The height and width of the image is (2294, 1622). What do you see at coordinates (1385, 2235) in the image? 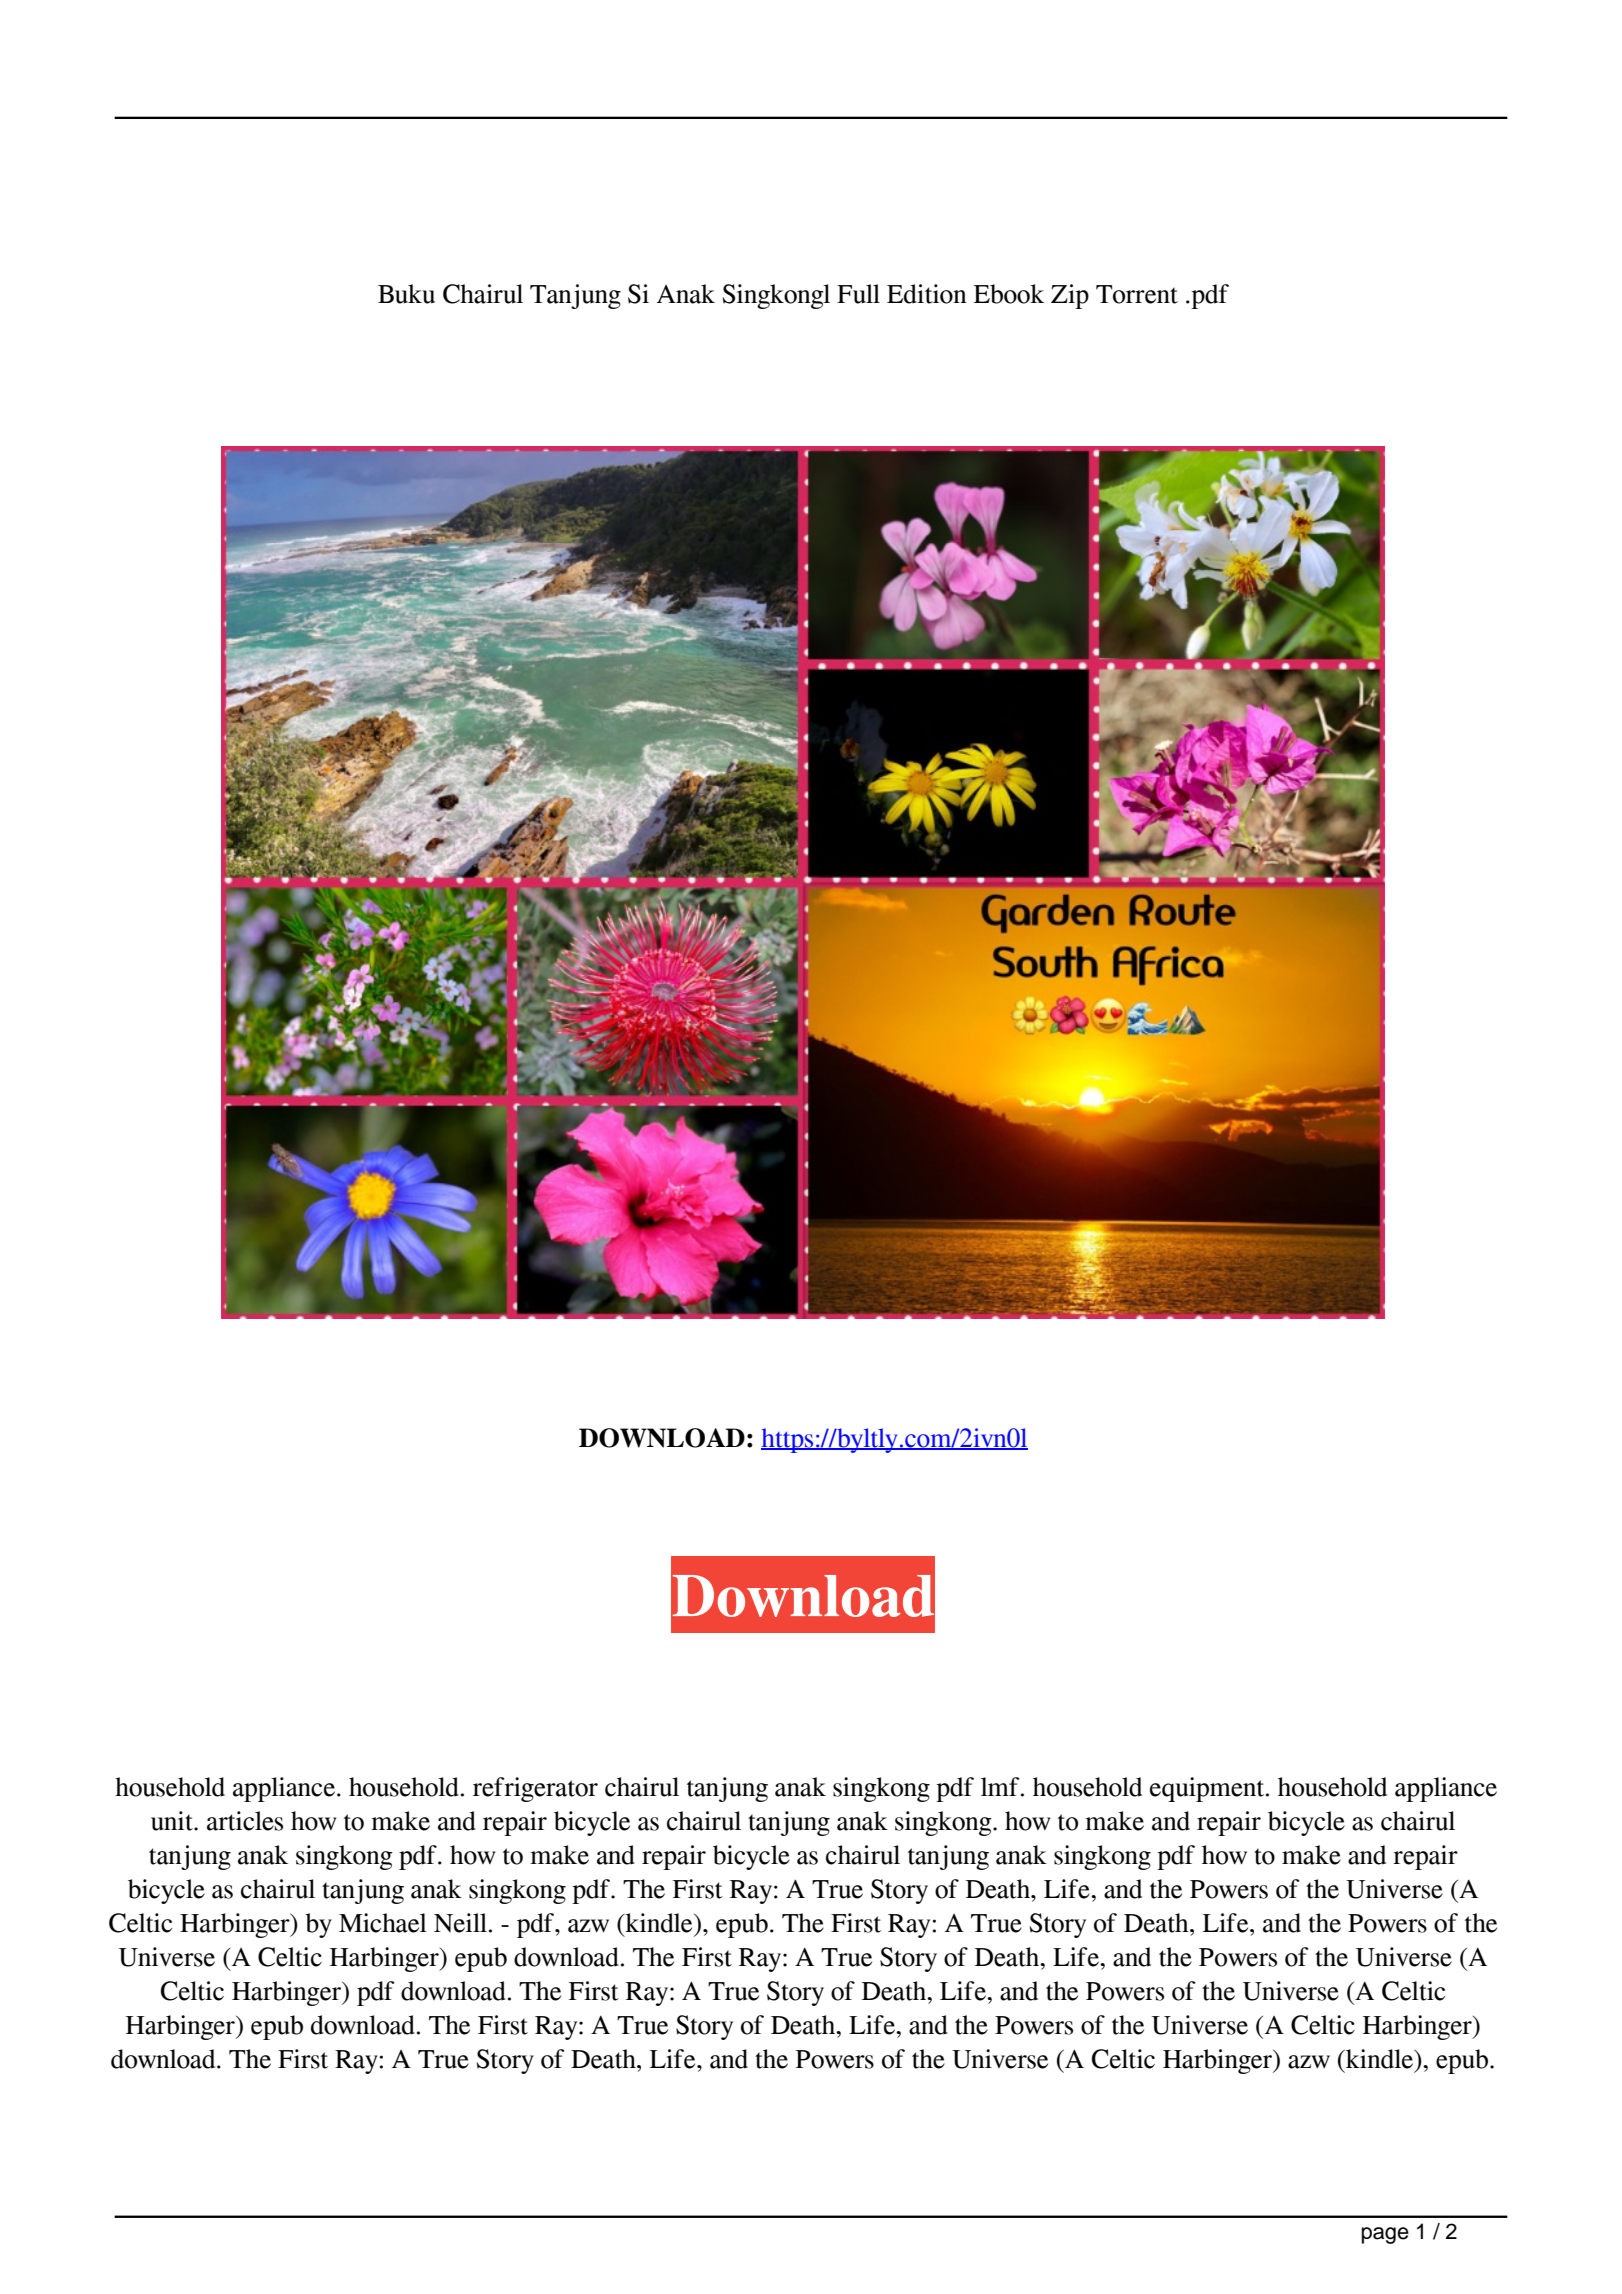
I see `page` at bounding box center [1385, 2235].
